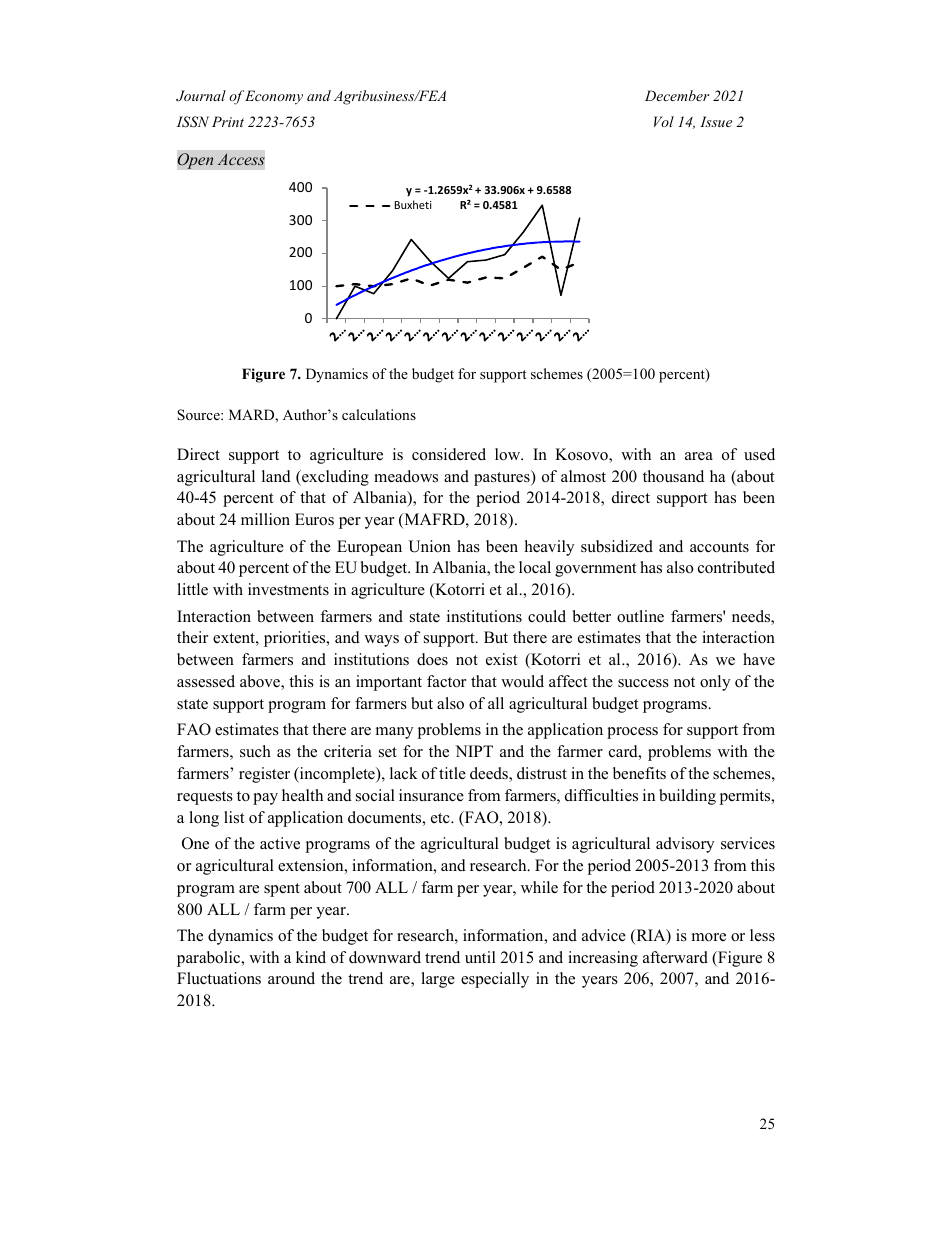 This document has width=952, height=1233. I want to click on Union, so click(429, 546).
